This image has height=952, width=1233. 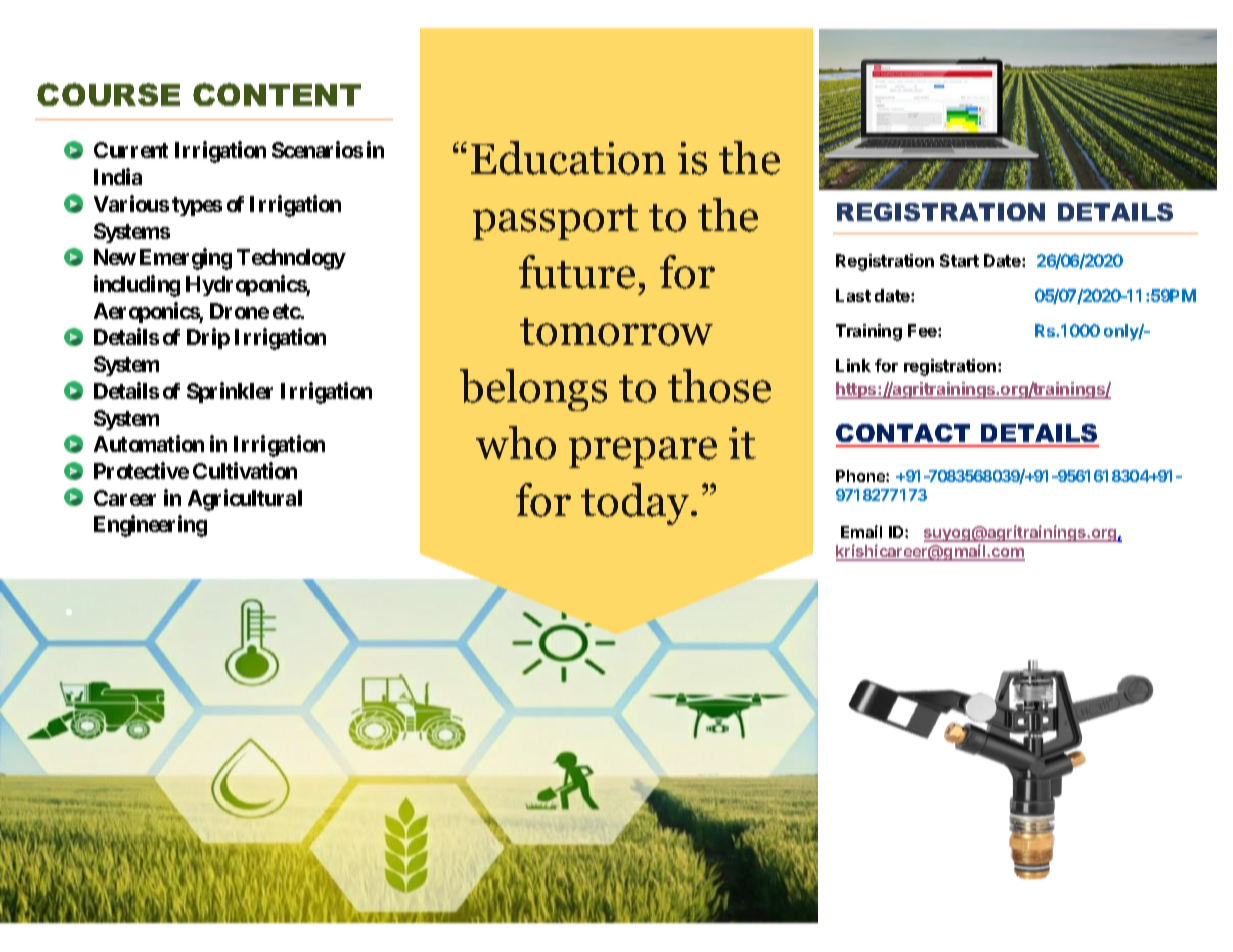 I want to click on Education, so click(x=568, y=158).
